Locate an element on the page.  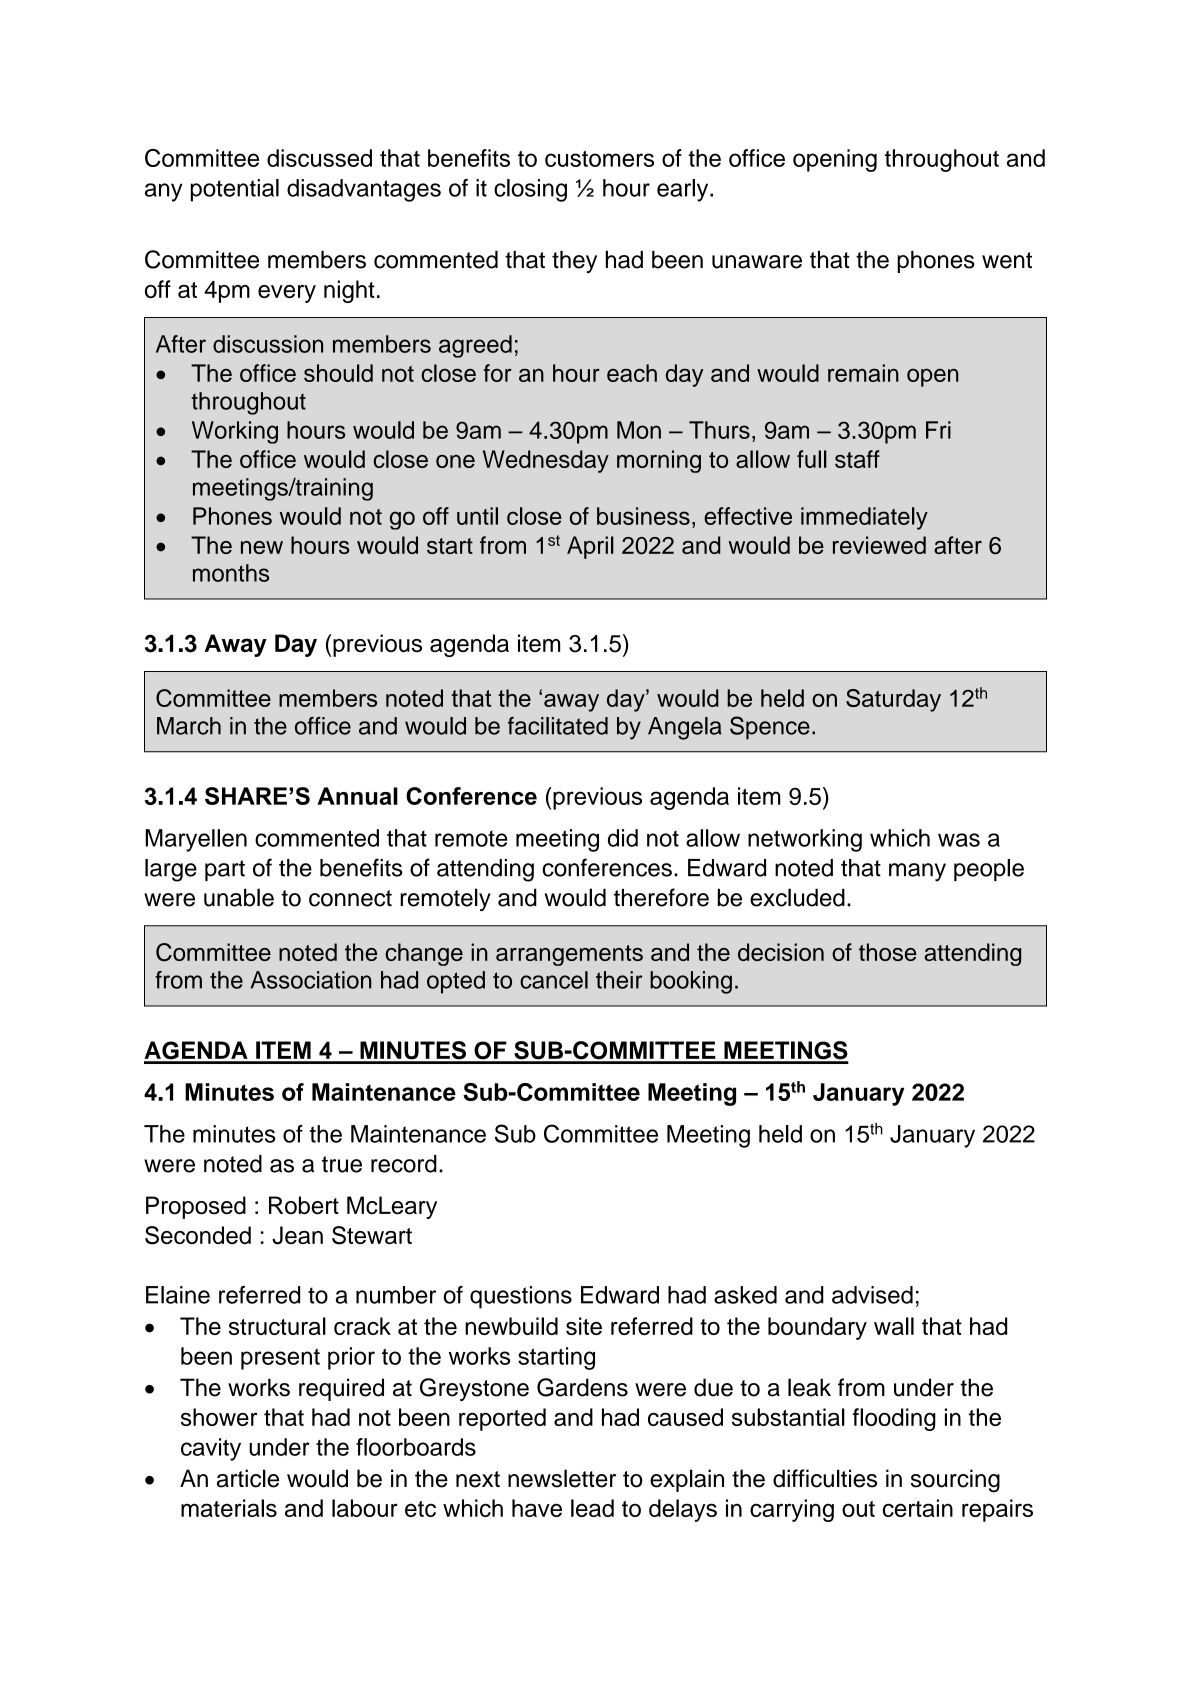
months is located at coordinates (231, 573).
